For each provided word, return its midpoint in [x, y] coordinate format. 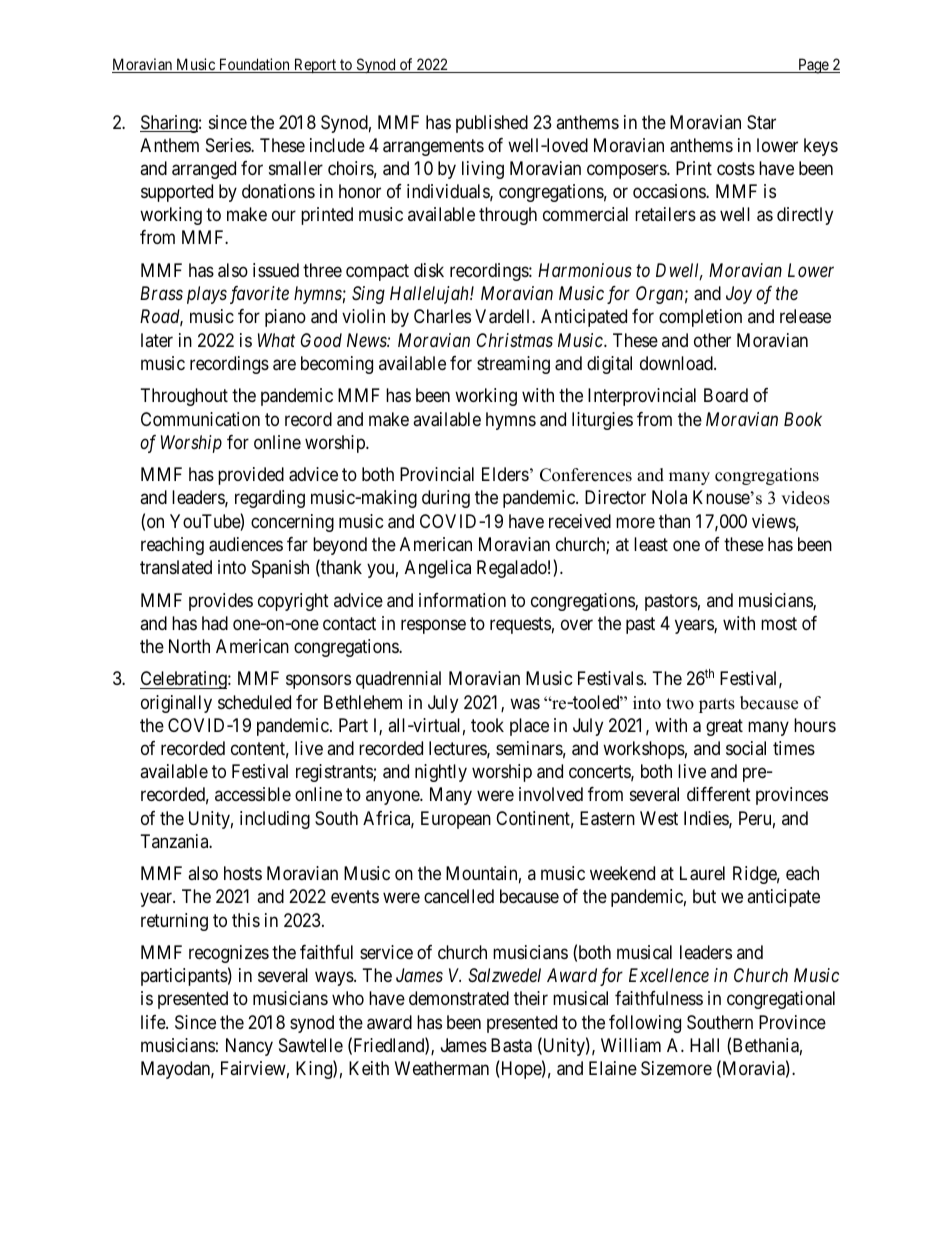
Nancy [249, 1047]
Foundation [254, 65]
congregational [781, 1000]
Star [761, 122]
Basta [511, 1045]
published [492, 124]
